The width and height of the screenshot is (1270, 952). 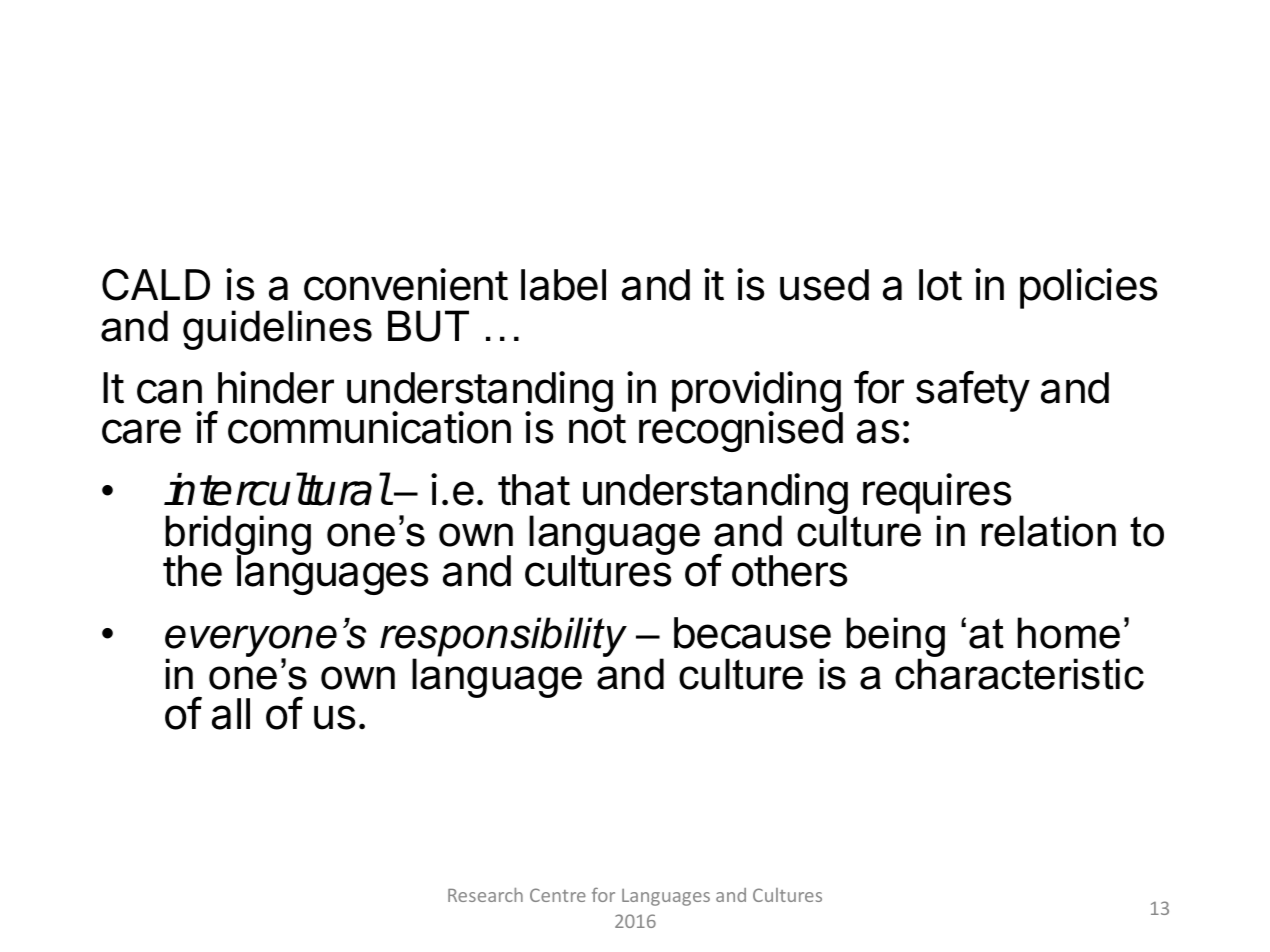 I want to click on guidelines, so click(x=277, y=330).
